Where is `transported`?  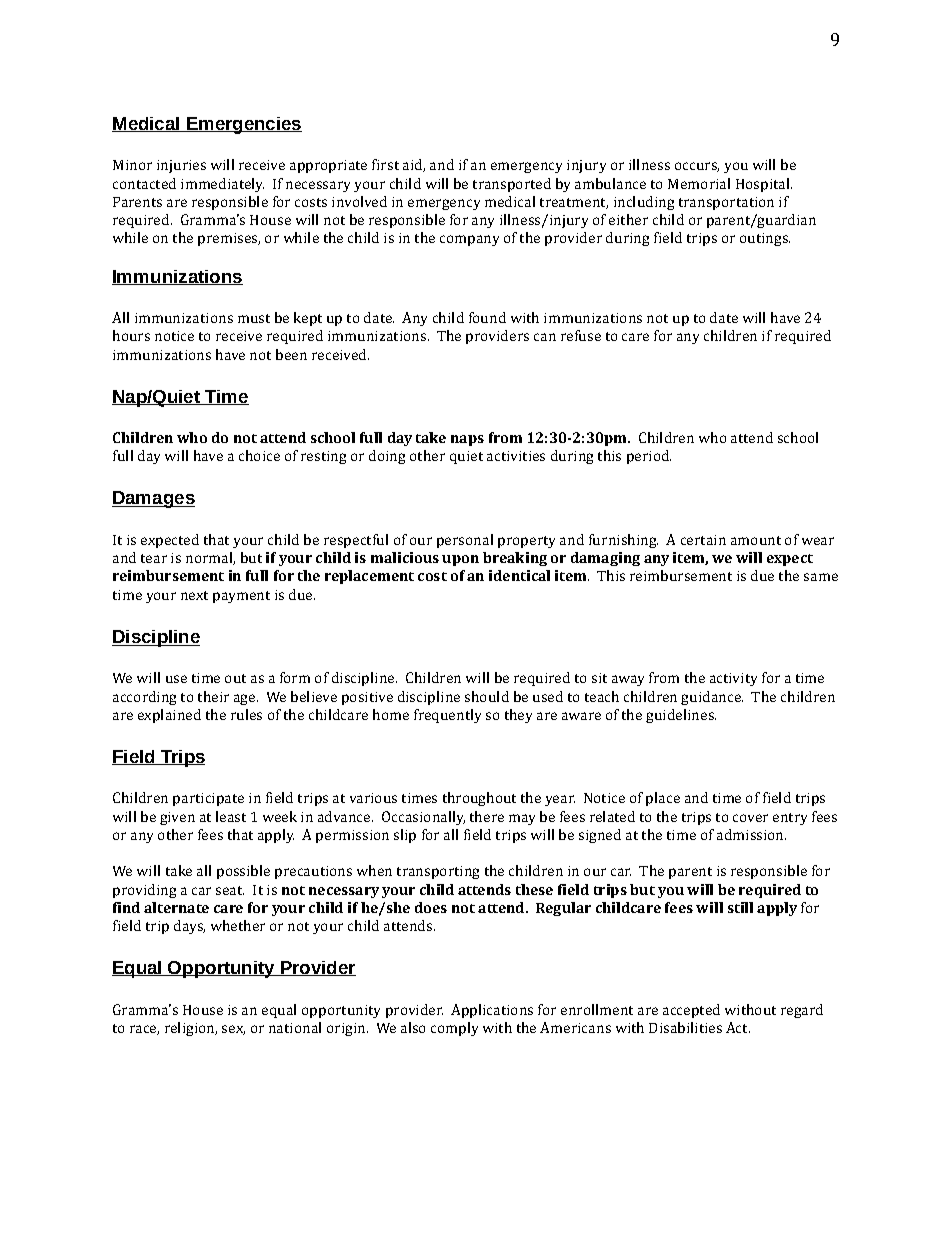 transported is located at coordinates (512, 185).
